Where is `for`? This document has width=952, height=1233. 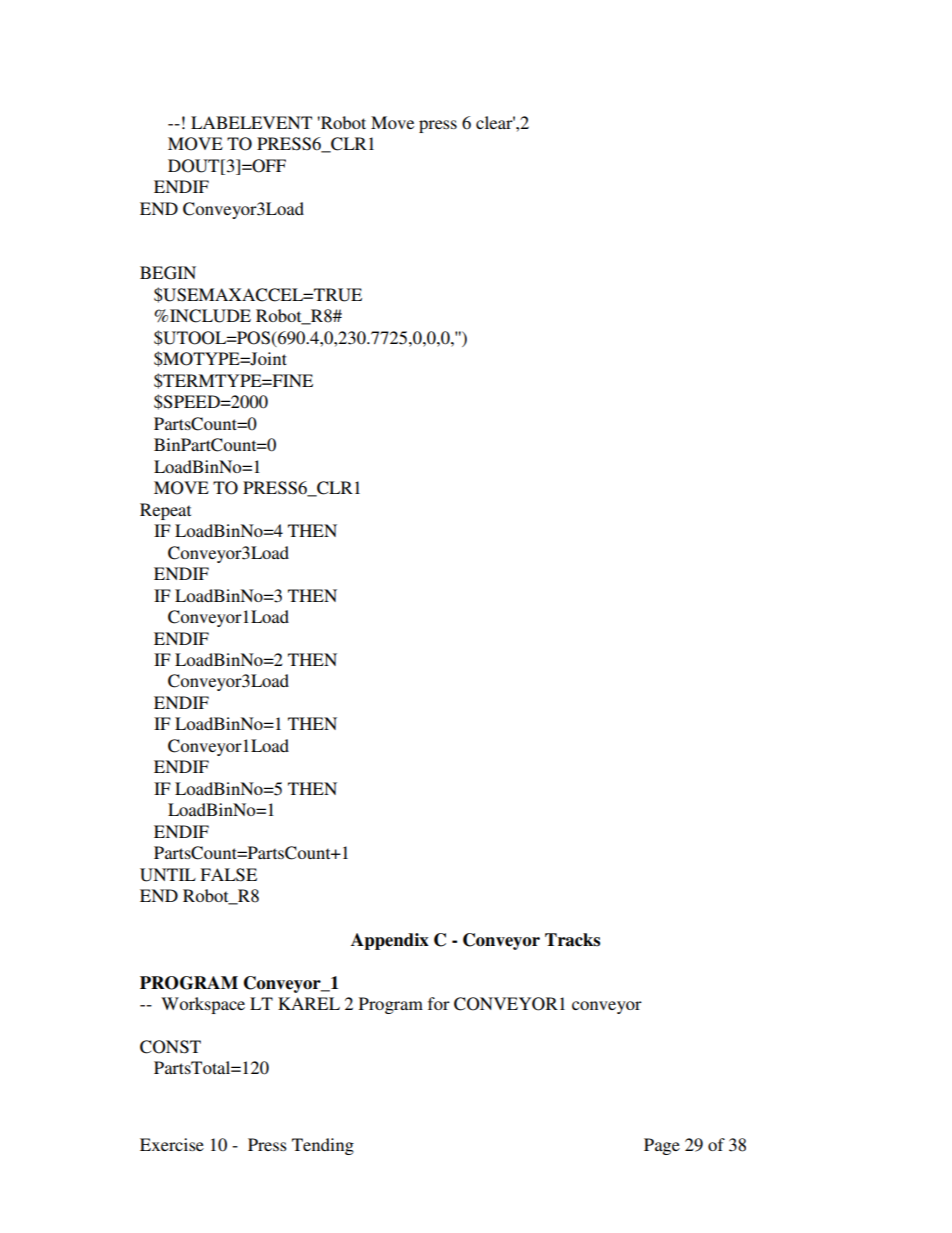
for is located at coordinates (439, 1003).
